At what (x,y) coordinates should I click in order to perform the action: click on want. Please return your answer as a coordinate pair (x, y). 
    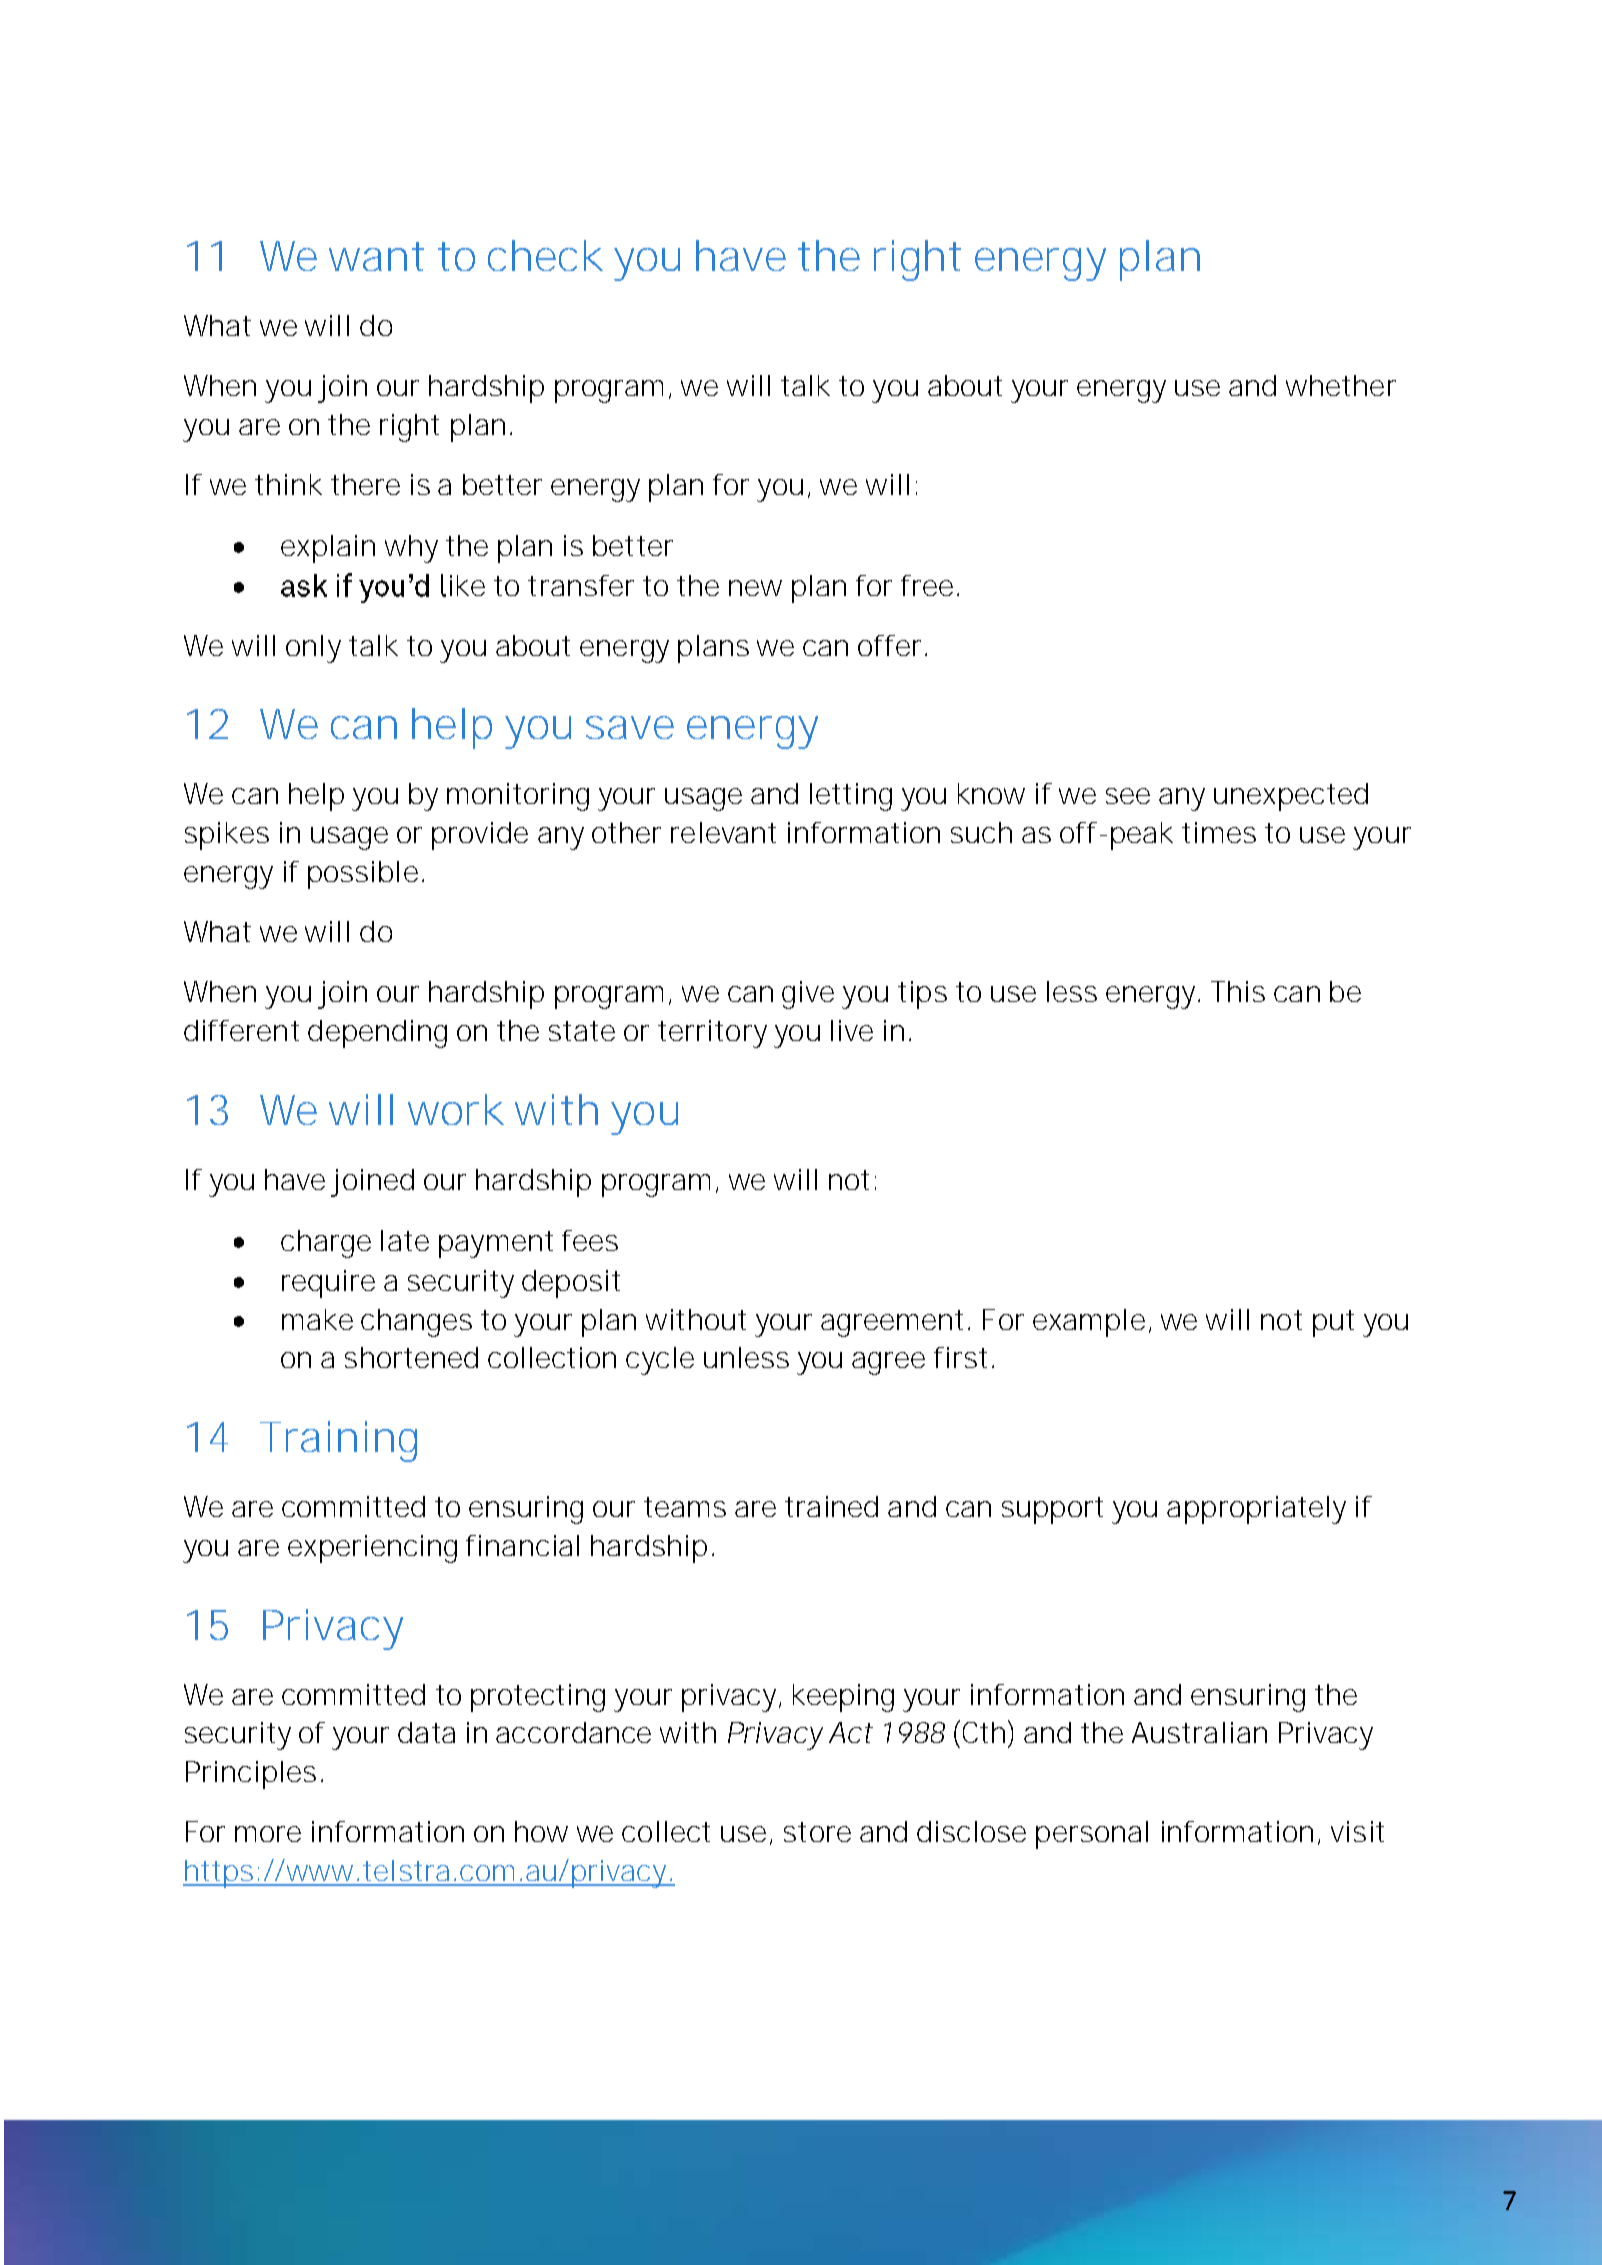
    Looking at the image, I should click on (376, 256).
